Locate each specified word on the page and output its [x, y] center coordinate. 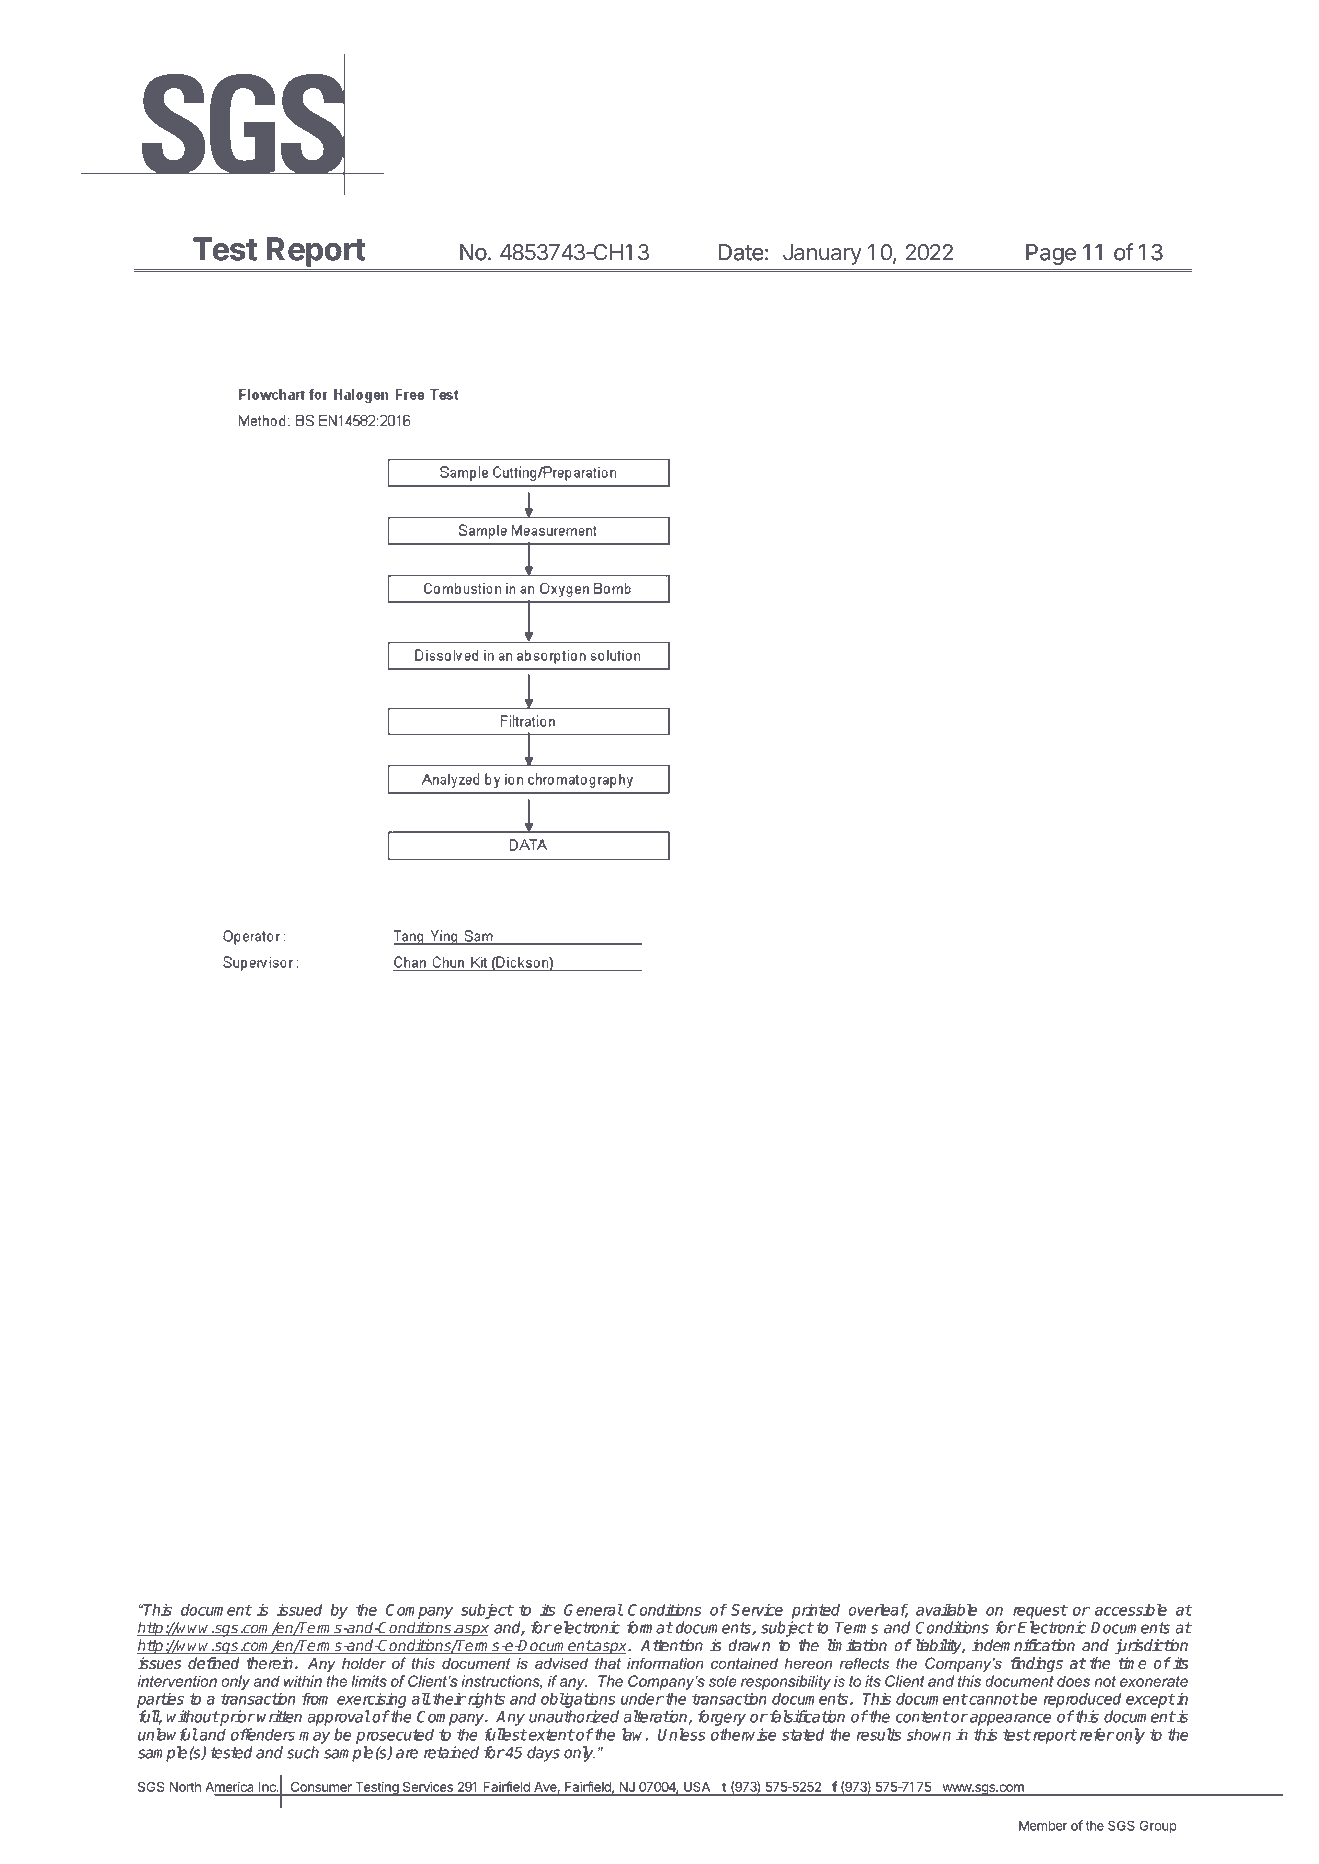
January [822, 254]
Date [741, 252]
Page [1051, 254]
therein [269, 1663]
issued [299, 1609]
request [1040, 1611]
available [946, 1609]
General [593, 1609]
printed [816, 1611]
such [303, 1752]
